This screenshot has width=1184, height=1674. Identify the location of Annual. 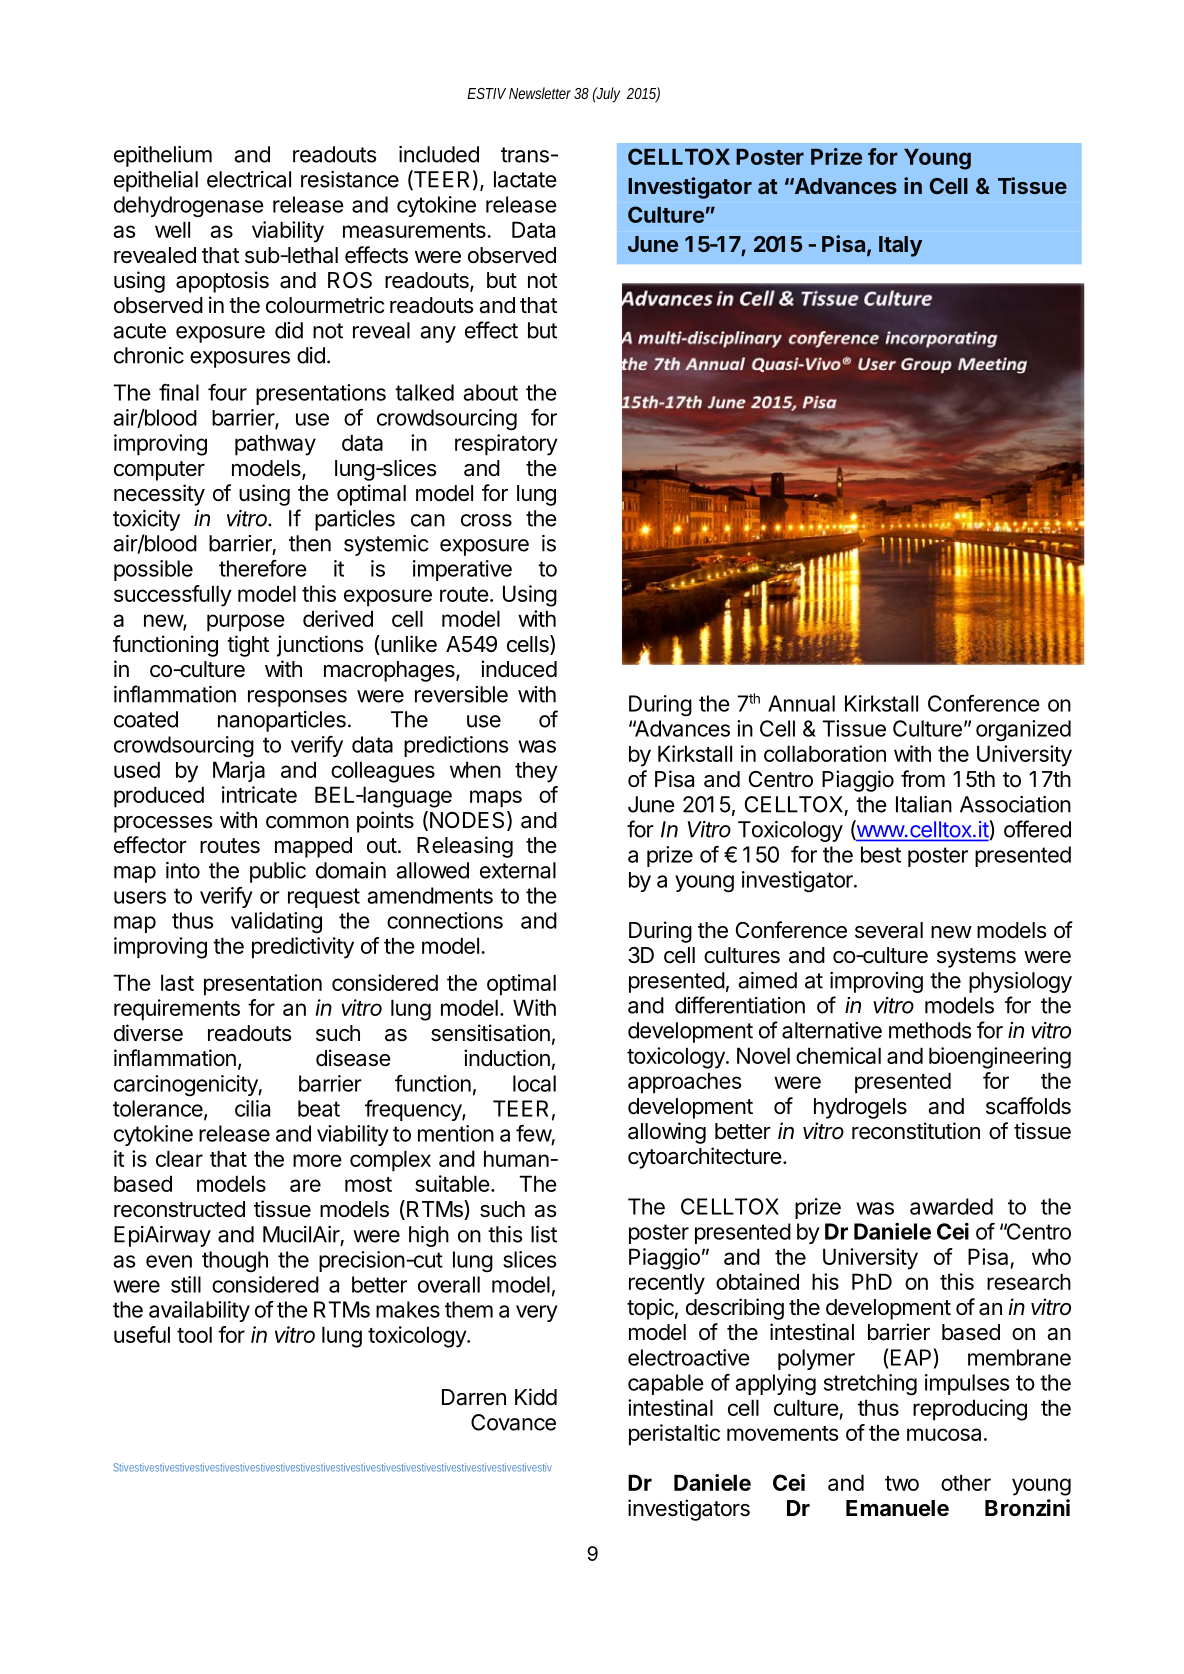
(801, 703).
